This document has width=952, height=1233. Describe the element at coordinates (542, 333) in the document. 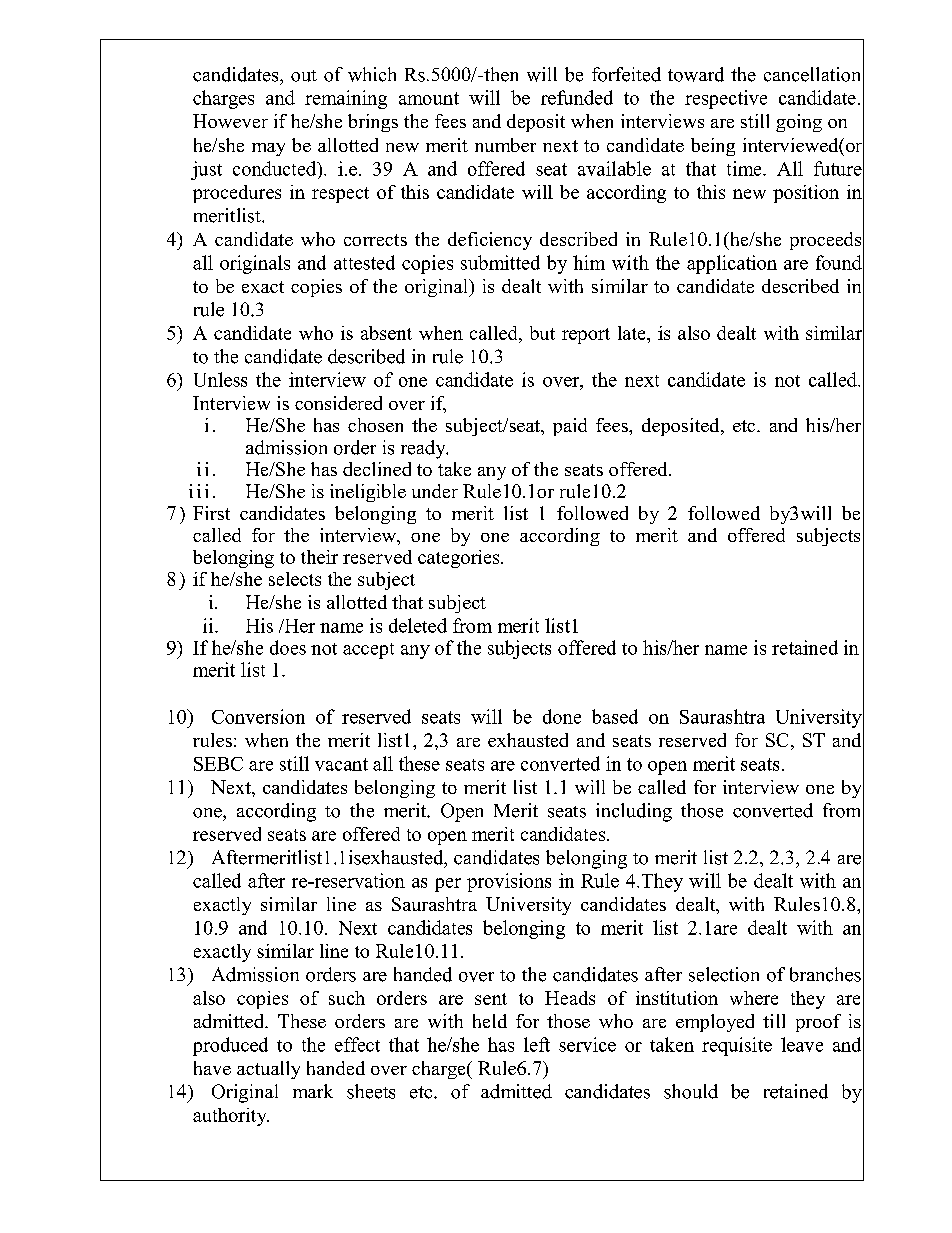

I see `but` at that location.
